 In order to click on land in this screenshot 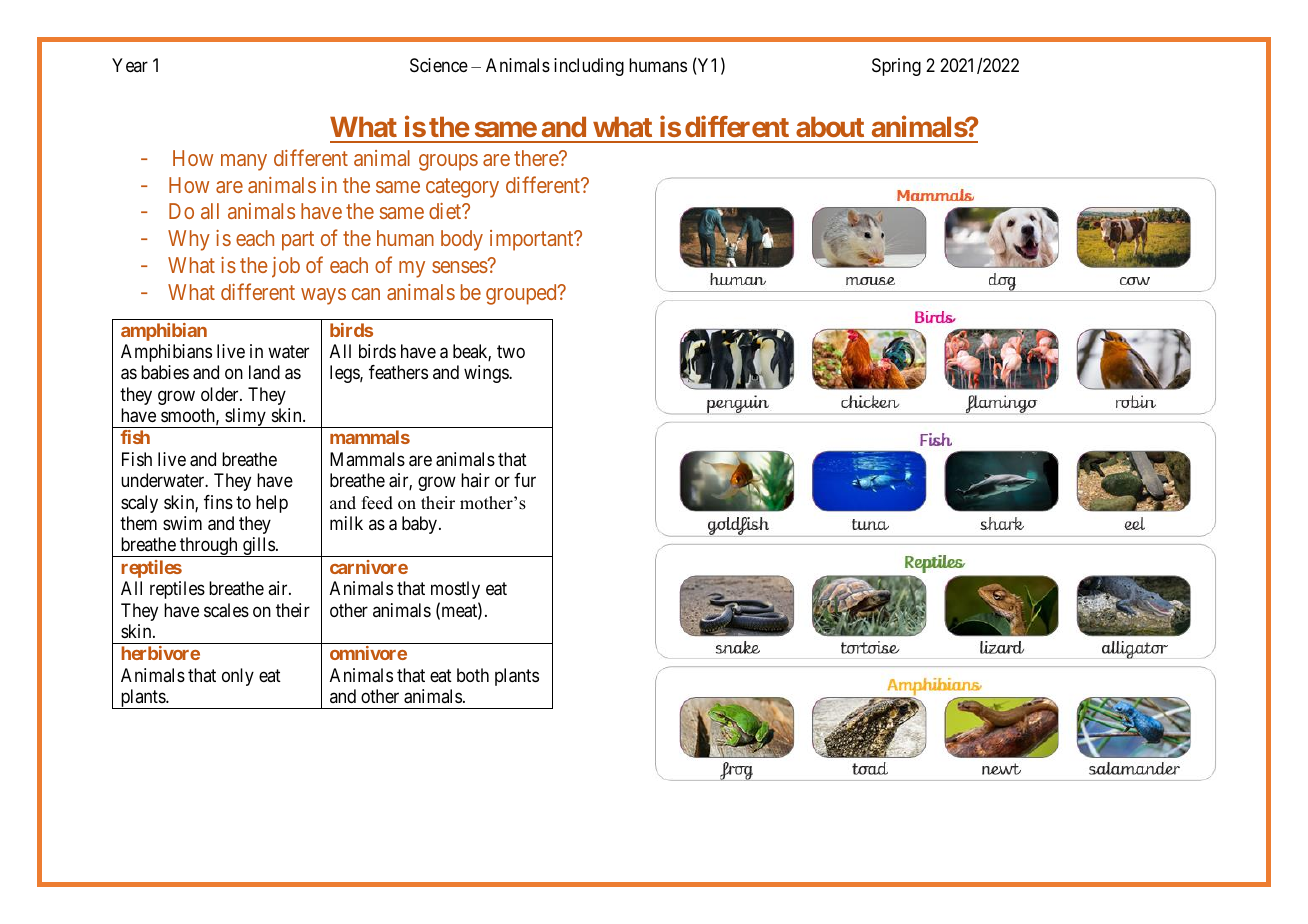, I will do `click(264, 372)`.
